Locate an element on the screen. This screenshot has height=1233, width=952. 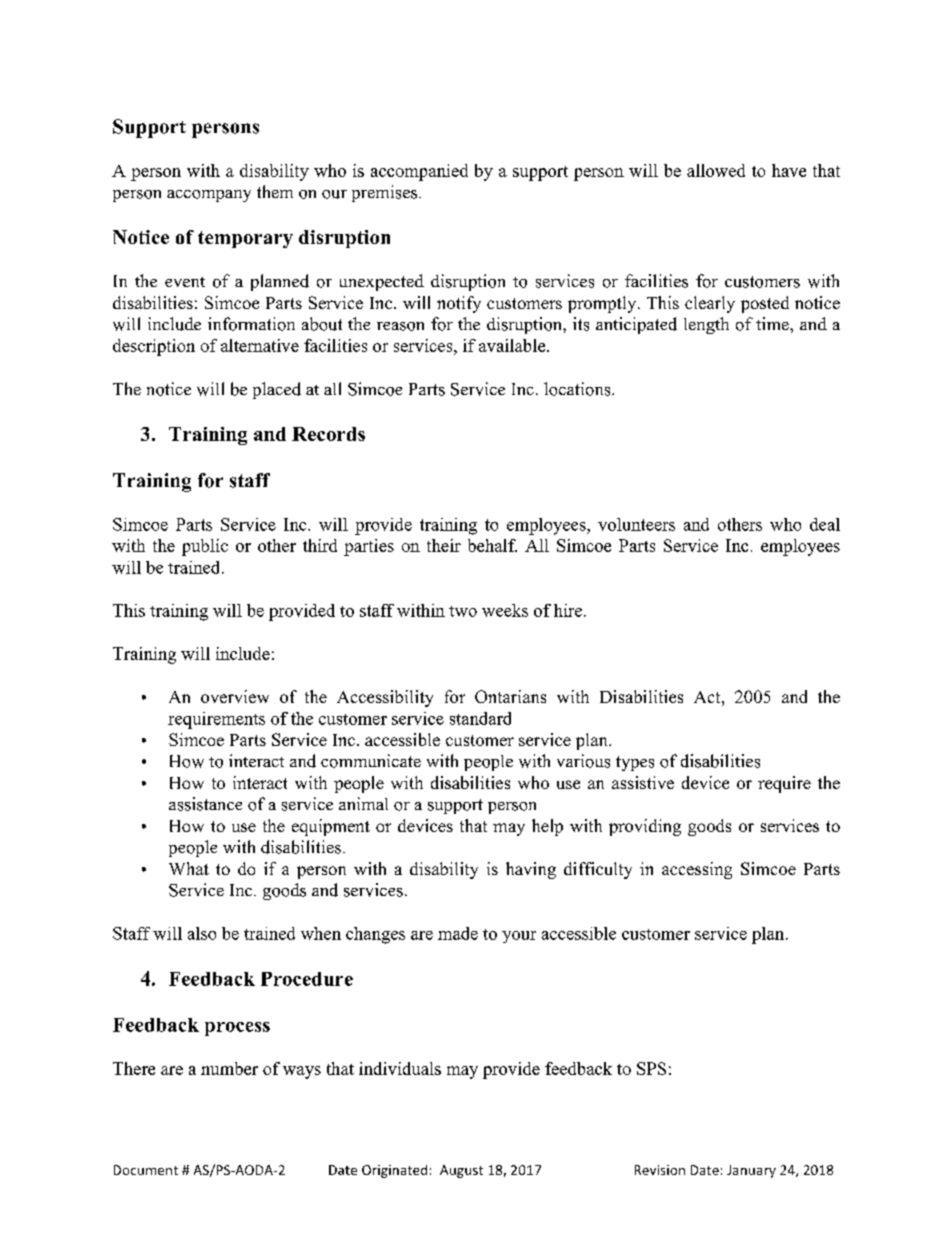
made is located at coordinates (458, 933).
